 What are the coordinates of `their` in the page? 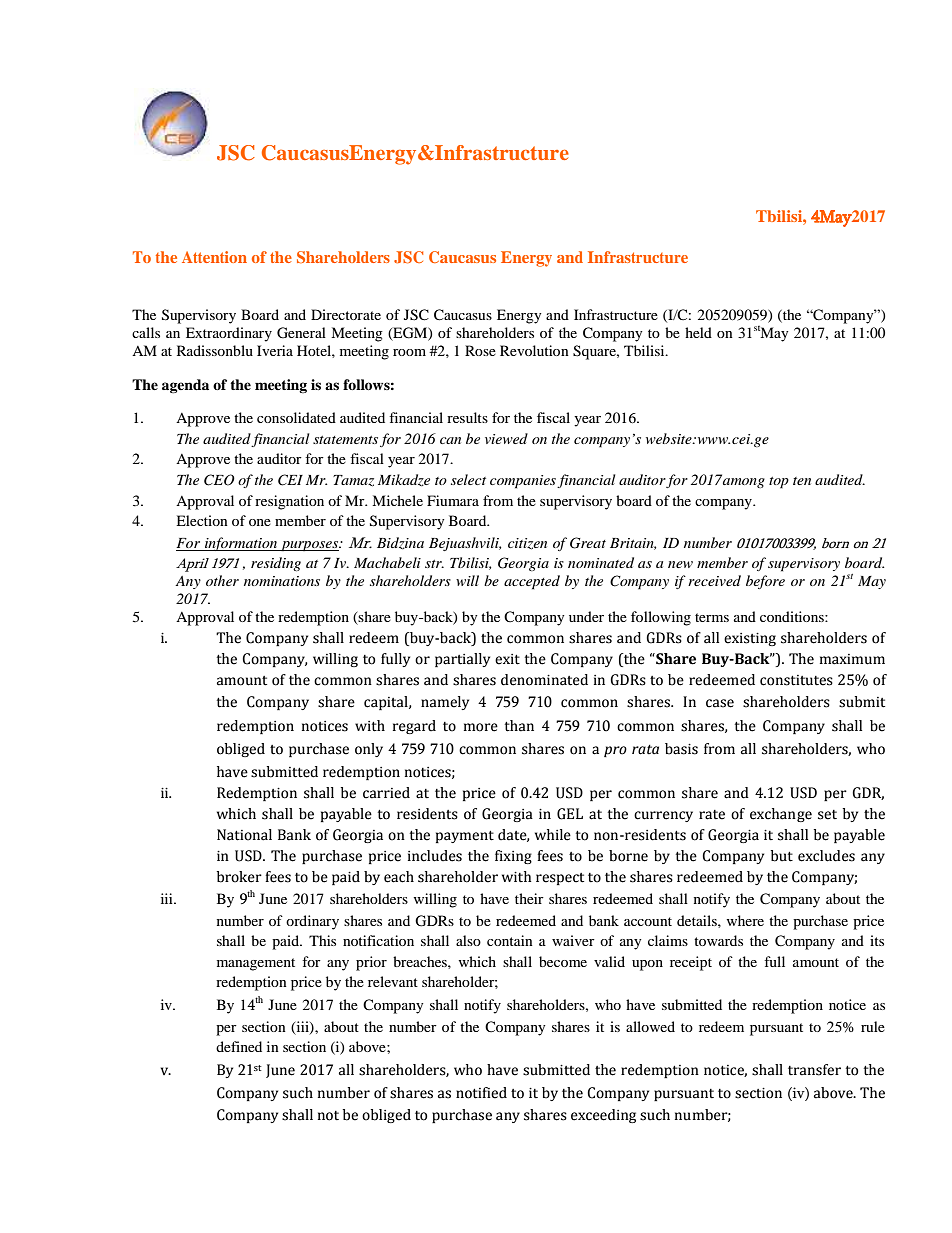 It's located at (529, 898).
